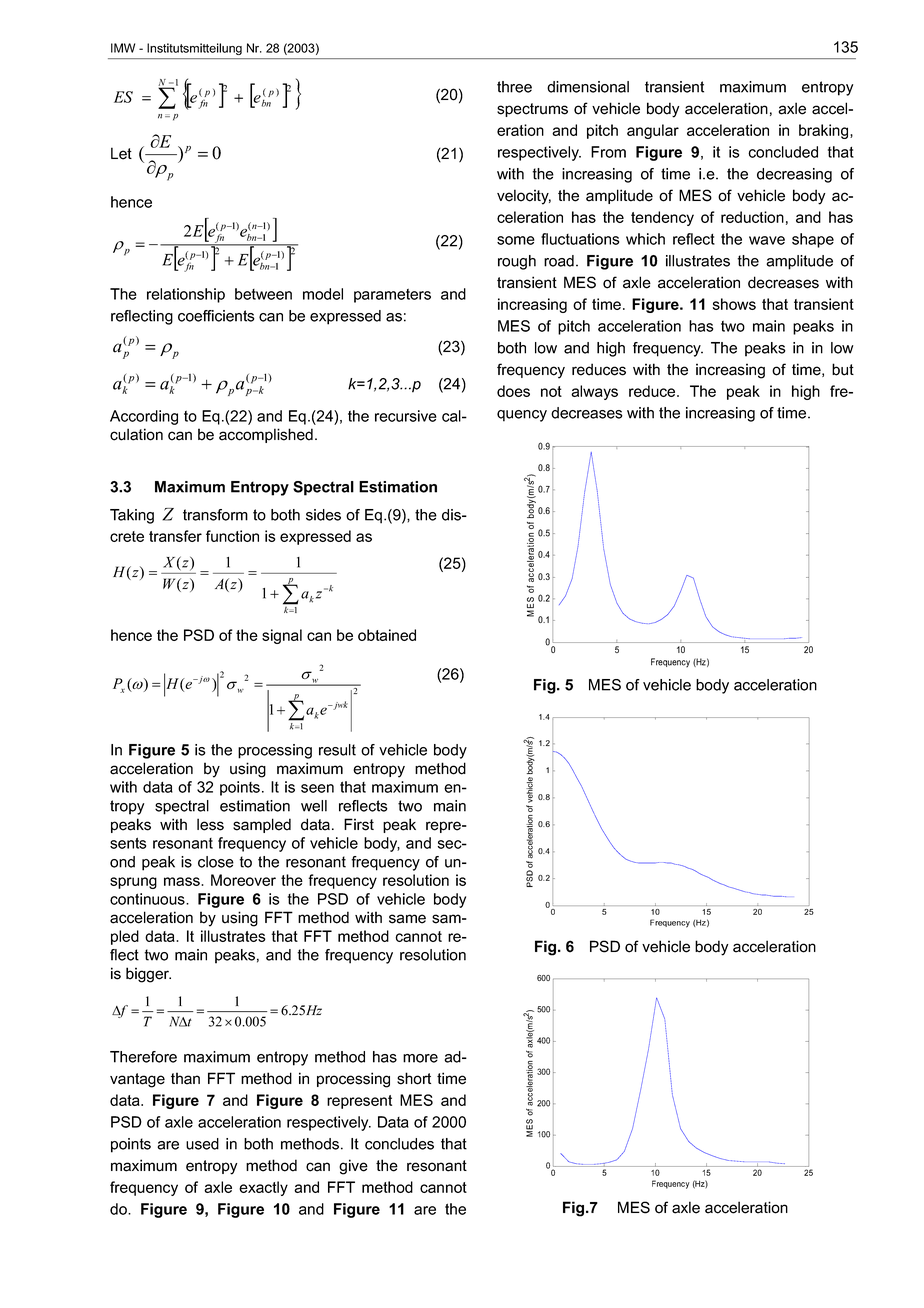  What do you see at coordinates (843, 369) in the document?
I see `but` at bounding box center [843, 369].
